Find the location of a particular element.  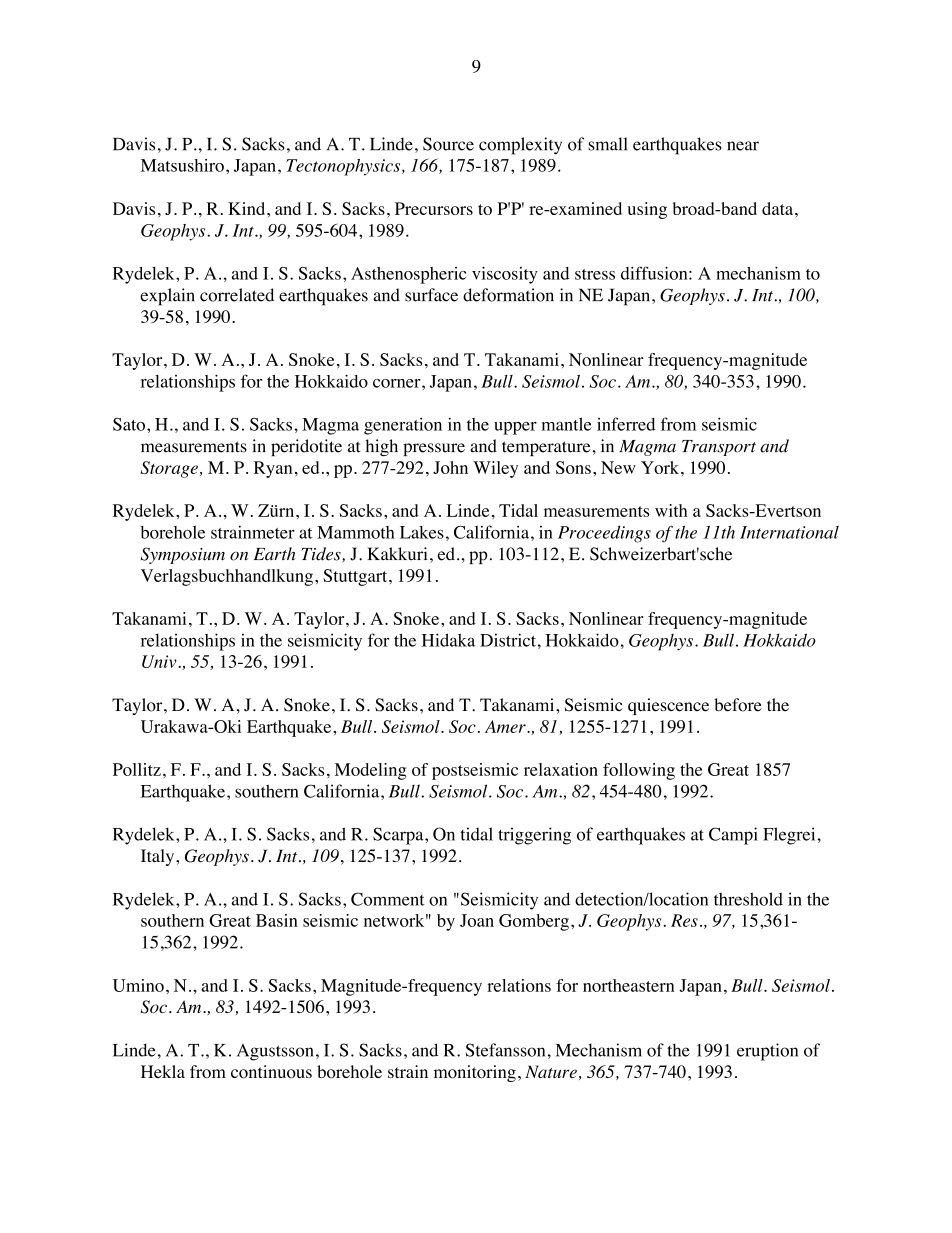

Kind is located at coordinates (248, 208).
